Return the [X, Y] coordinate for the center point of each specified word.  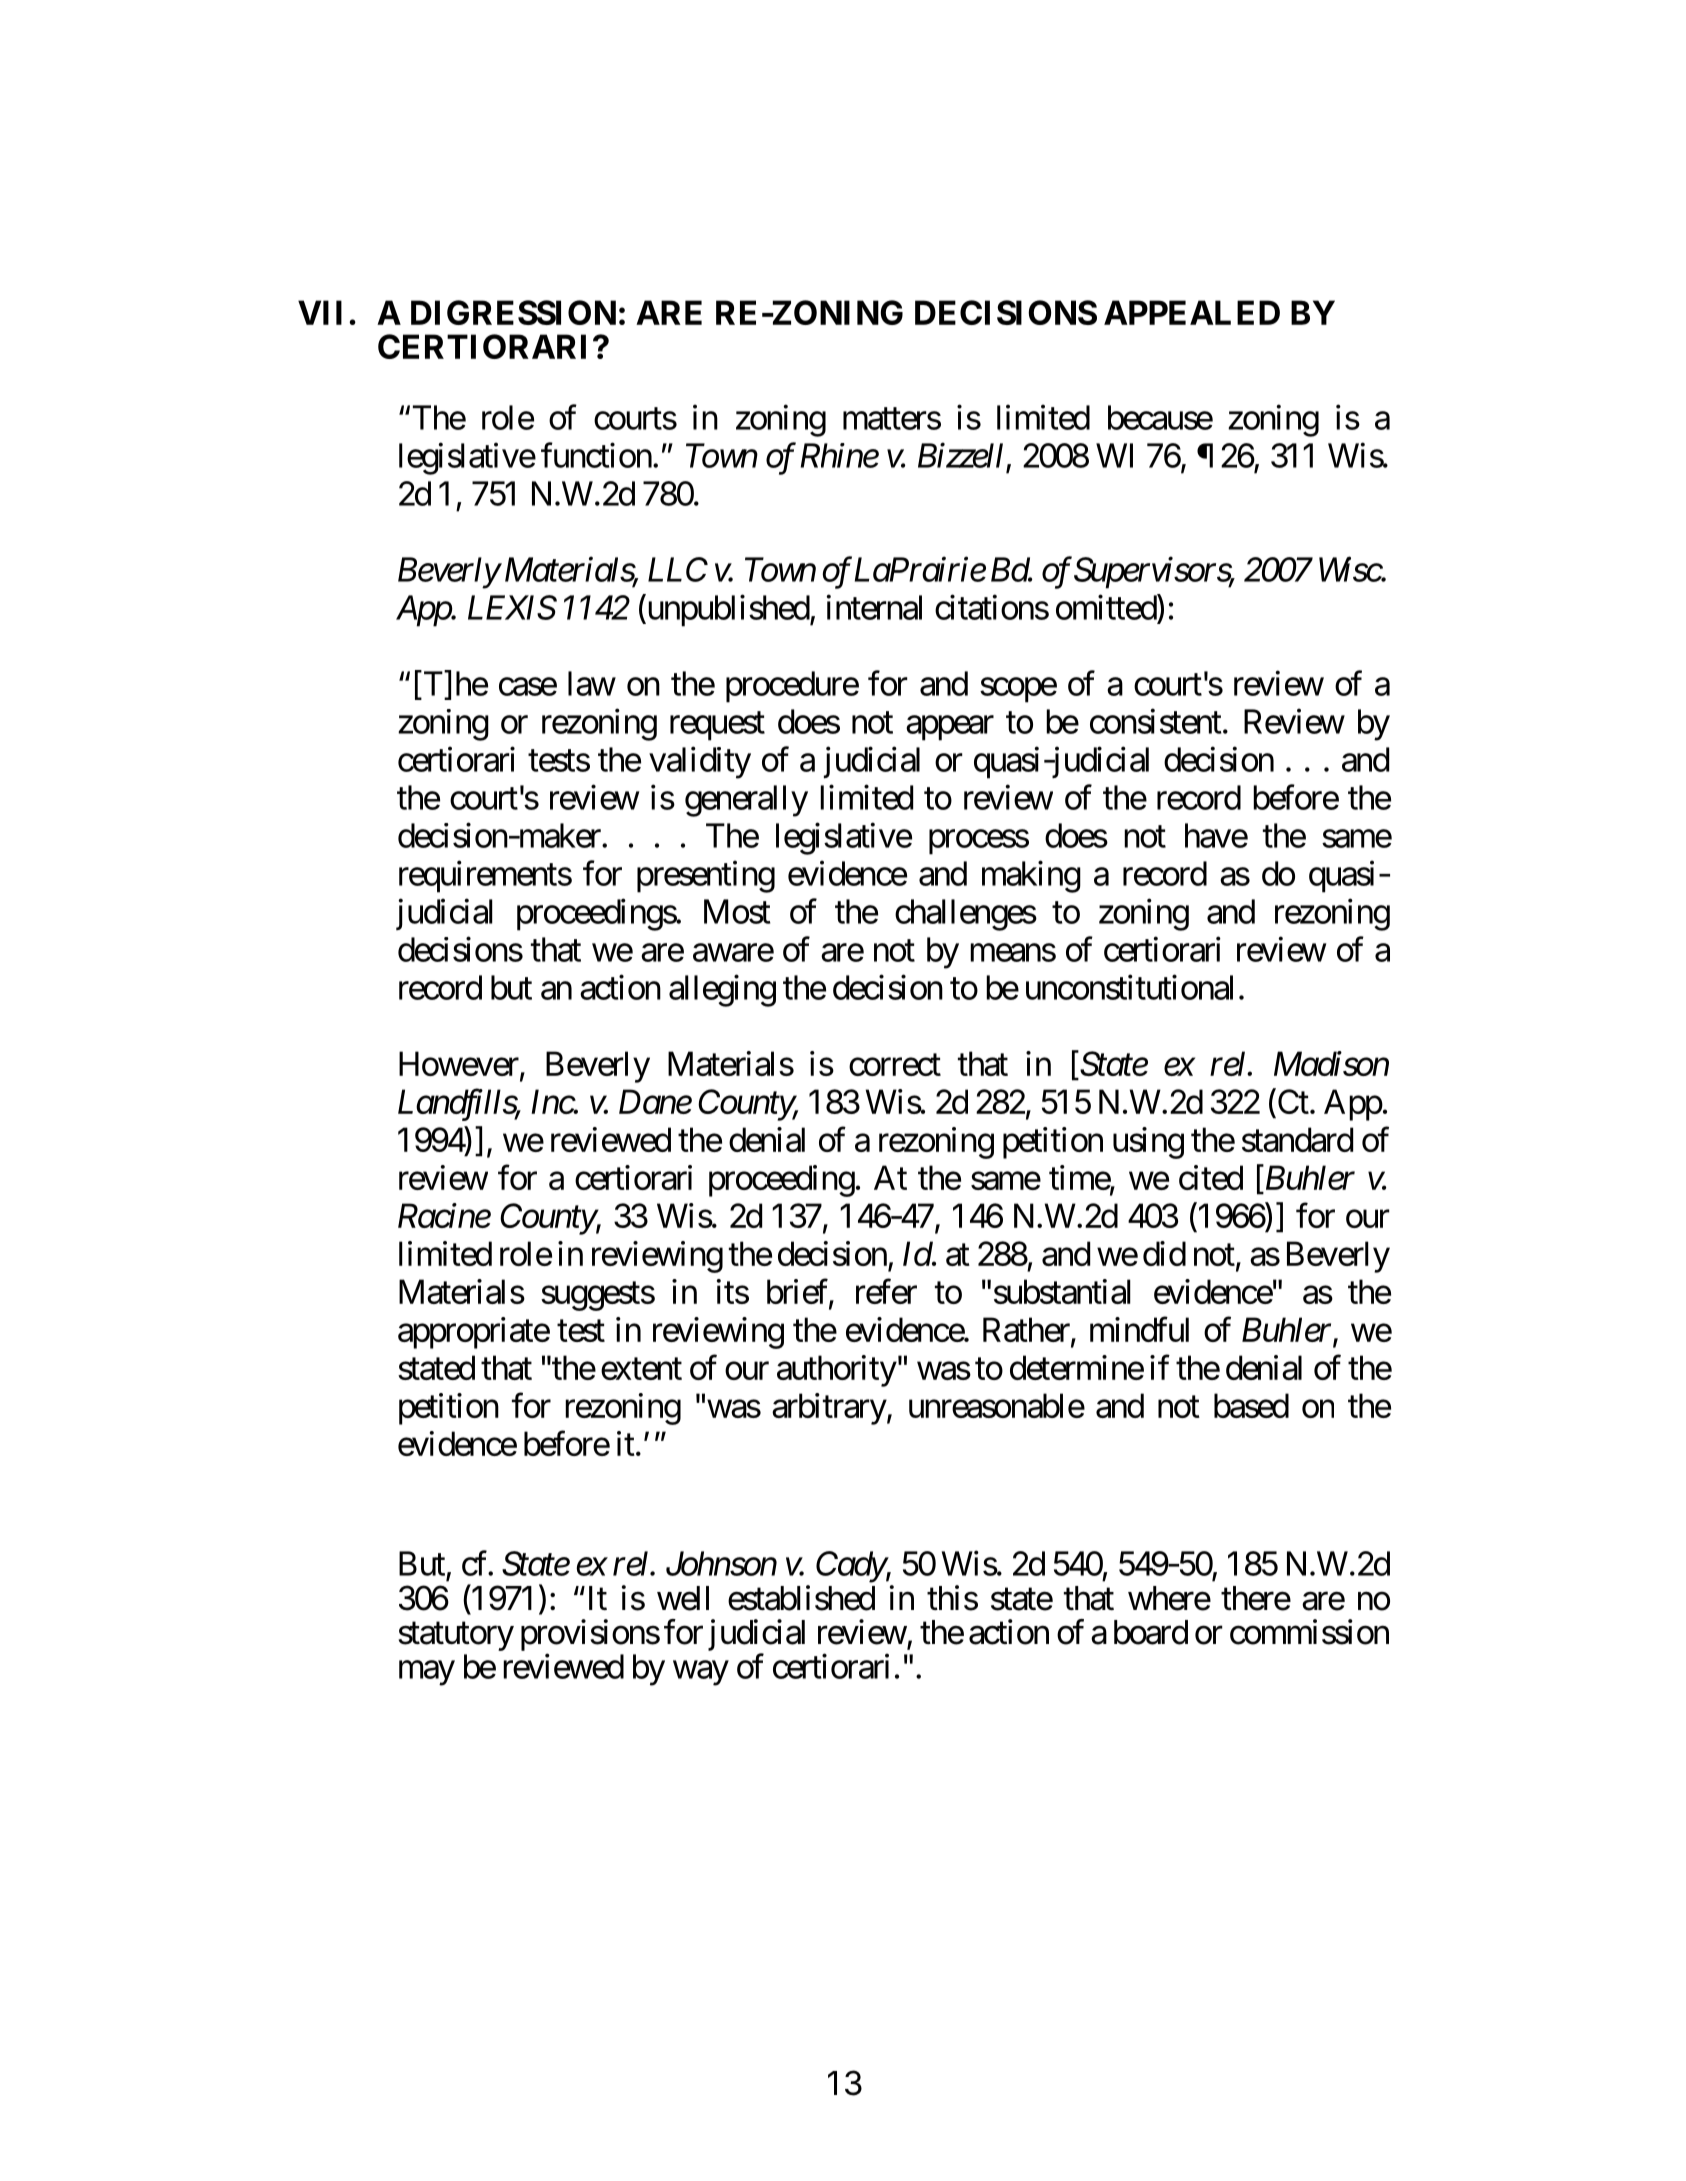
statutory [456, 1636]
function [596, 455]
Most [737, 911]
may [427, 1673]
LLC [678, 569]
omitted [1107, 607]
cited [1211, 1177]
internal [874, 607]
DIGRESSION [513, 312]
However [459, 1063]
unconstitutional [1129, 987]
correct [895, 1065]
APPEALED [1192, 312]
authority [837, 1371]
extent [641, 1369]
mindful [1139, 1329]
